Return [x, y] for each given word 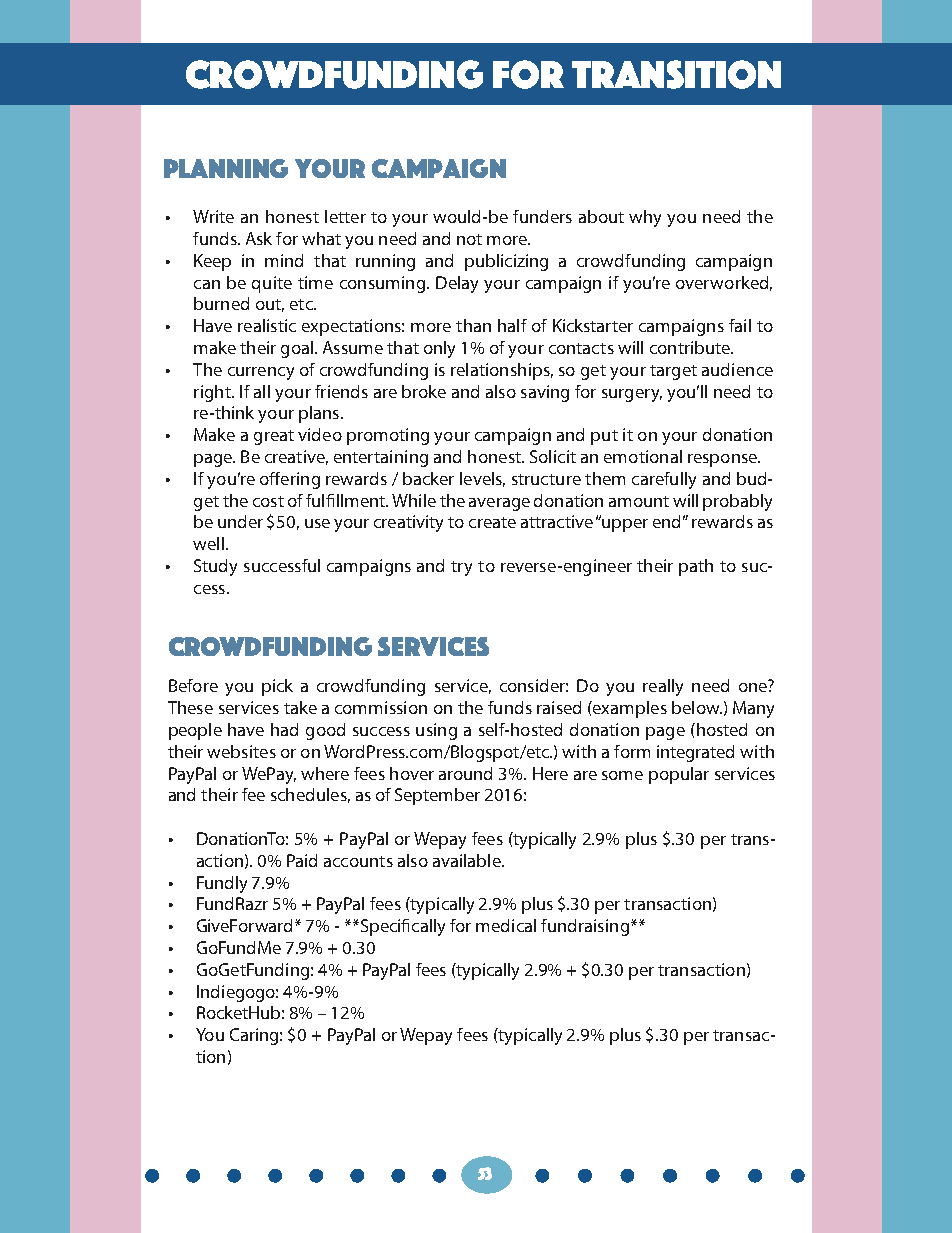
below [697, 707]
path [696, 567]
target [673, 372]
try [461, 568]
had [284, 729]
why [645, 218]
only [439, 349]
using [436, 731]
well [208, 543]
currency [261, 373]
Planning [226, 168]
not [469, 239]
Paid [302, 860]
